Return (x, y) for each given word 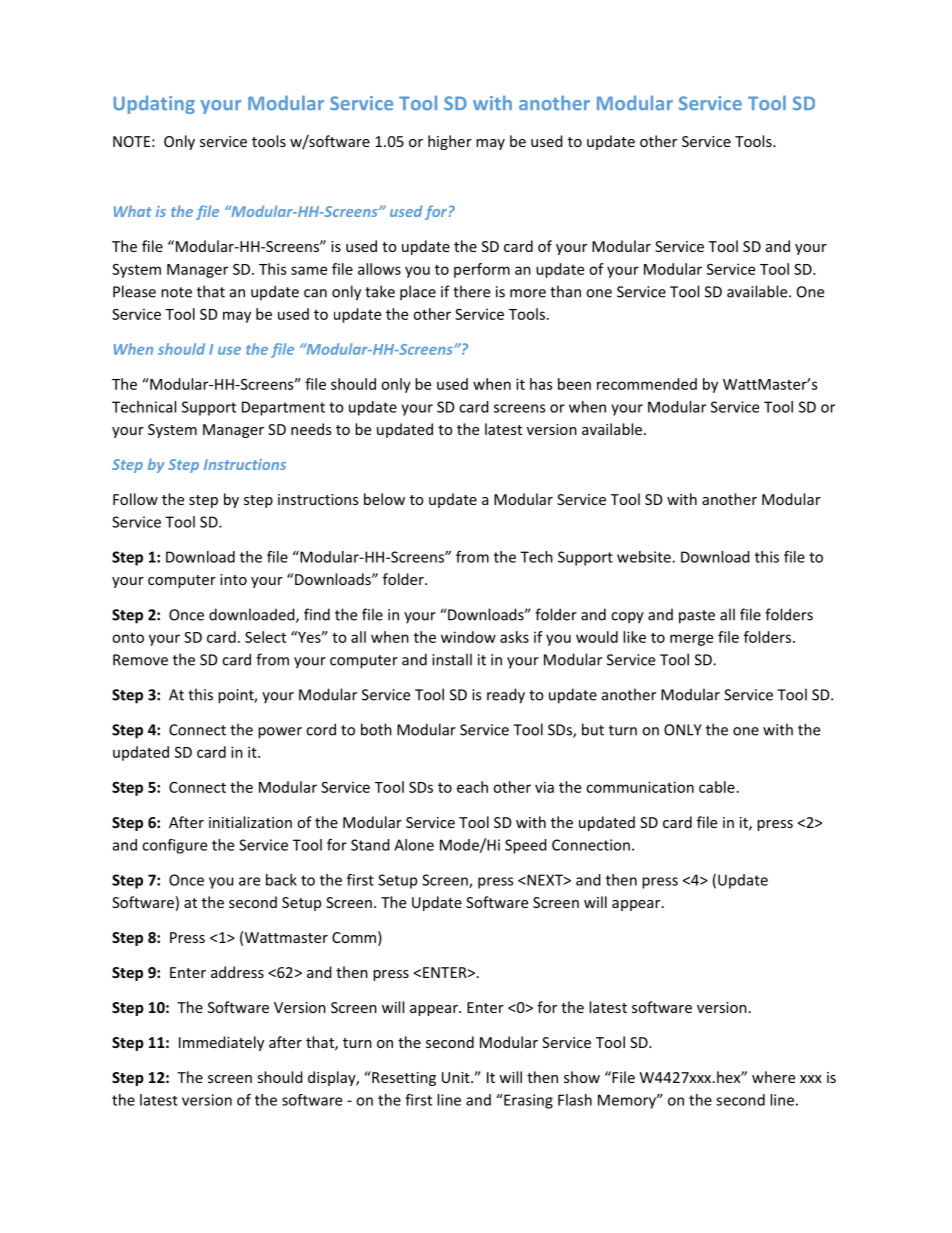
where (773, 1077)
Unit (457, 1077)
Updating (154, 104)
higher (450, 142)
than (565, 291)
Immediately (221, 1043)
